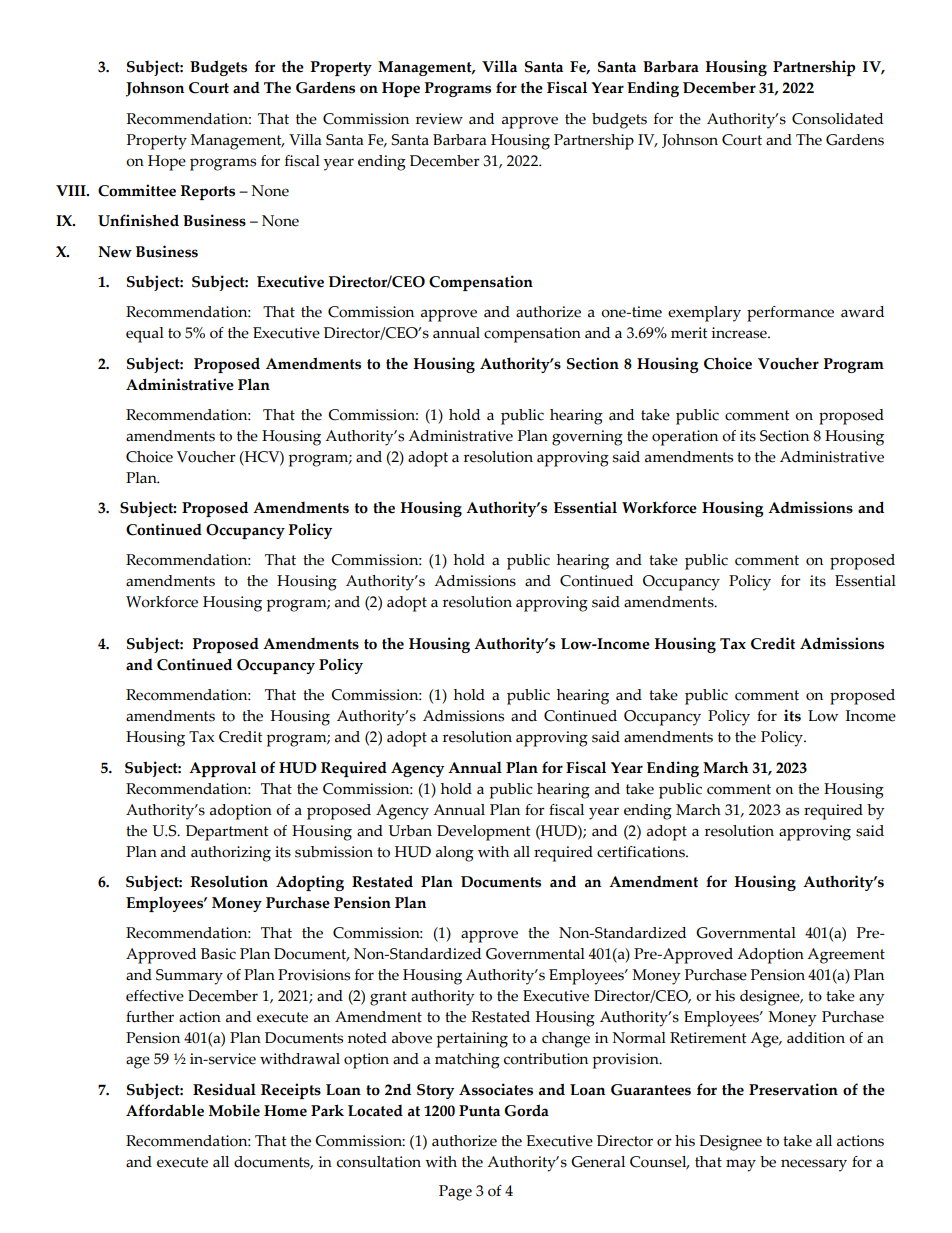  Describe the element at coordinates (455, 1193) in the document. I see `Page` at that location.
